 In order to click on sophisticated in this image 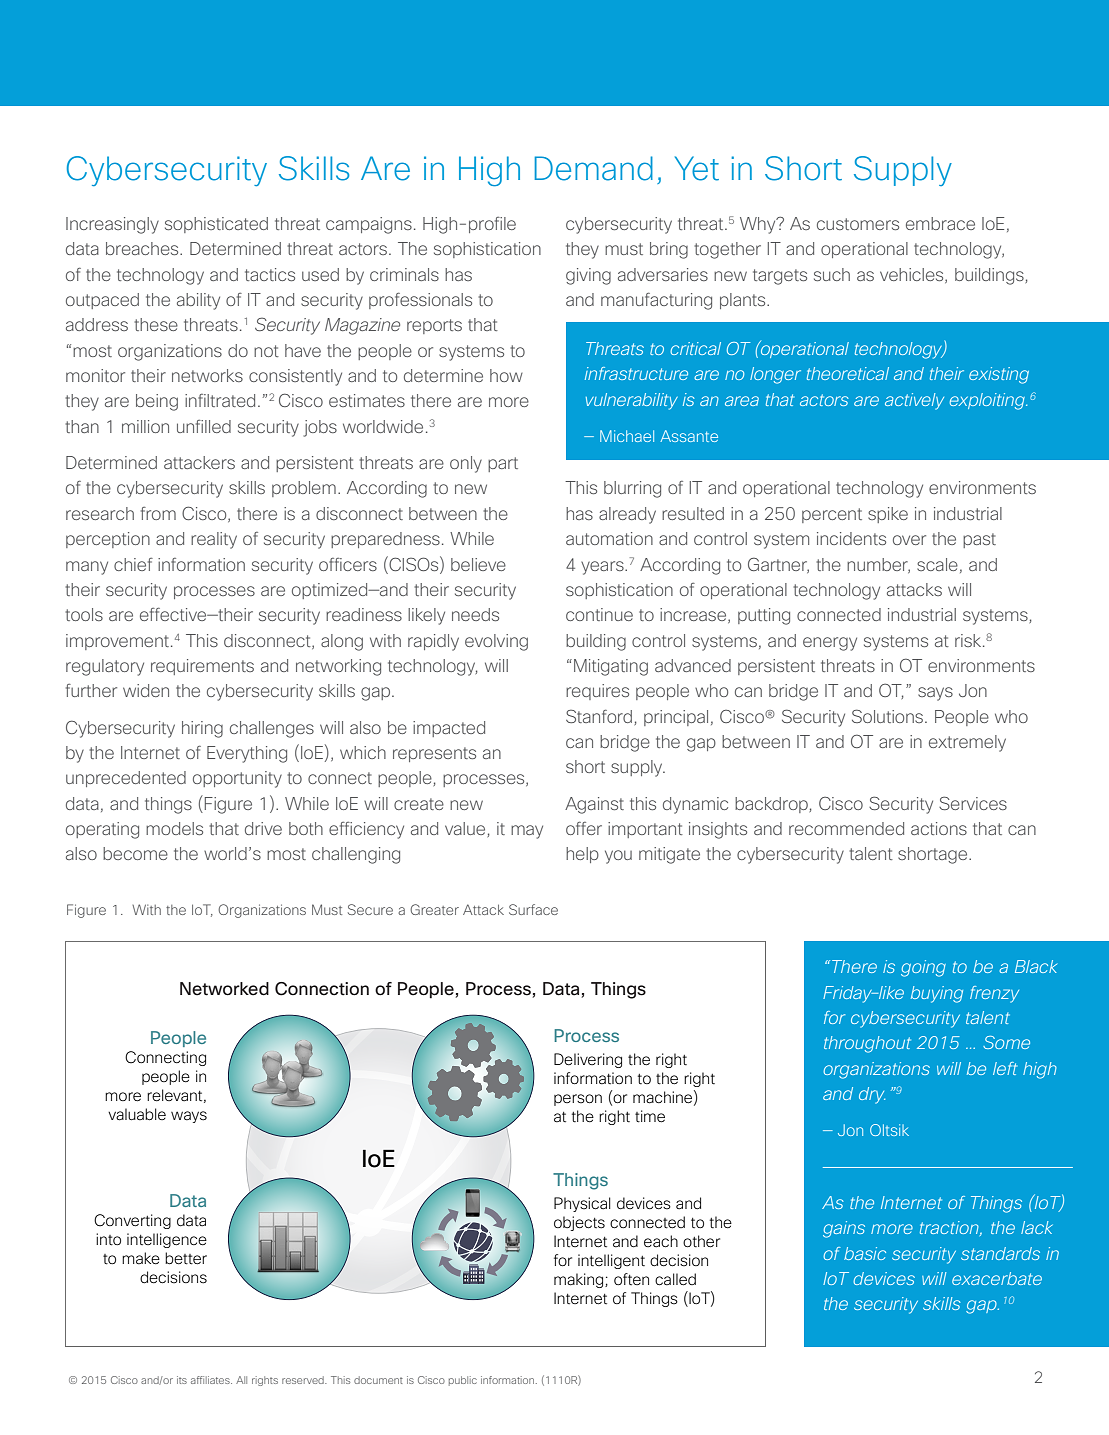, I will do `click(216, 225)`.
